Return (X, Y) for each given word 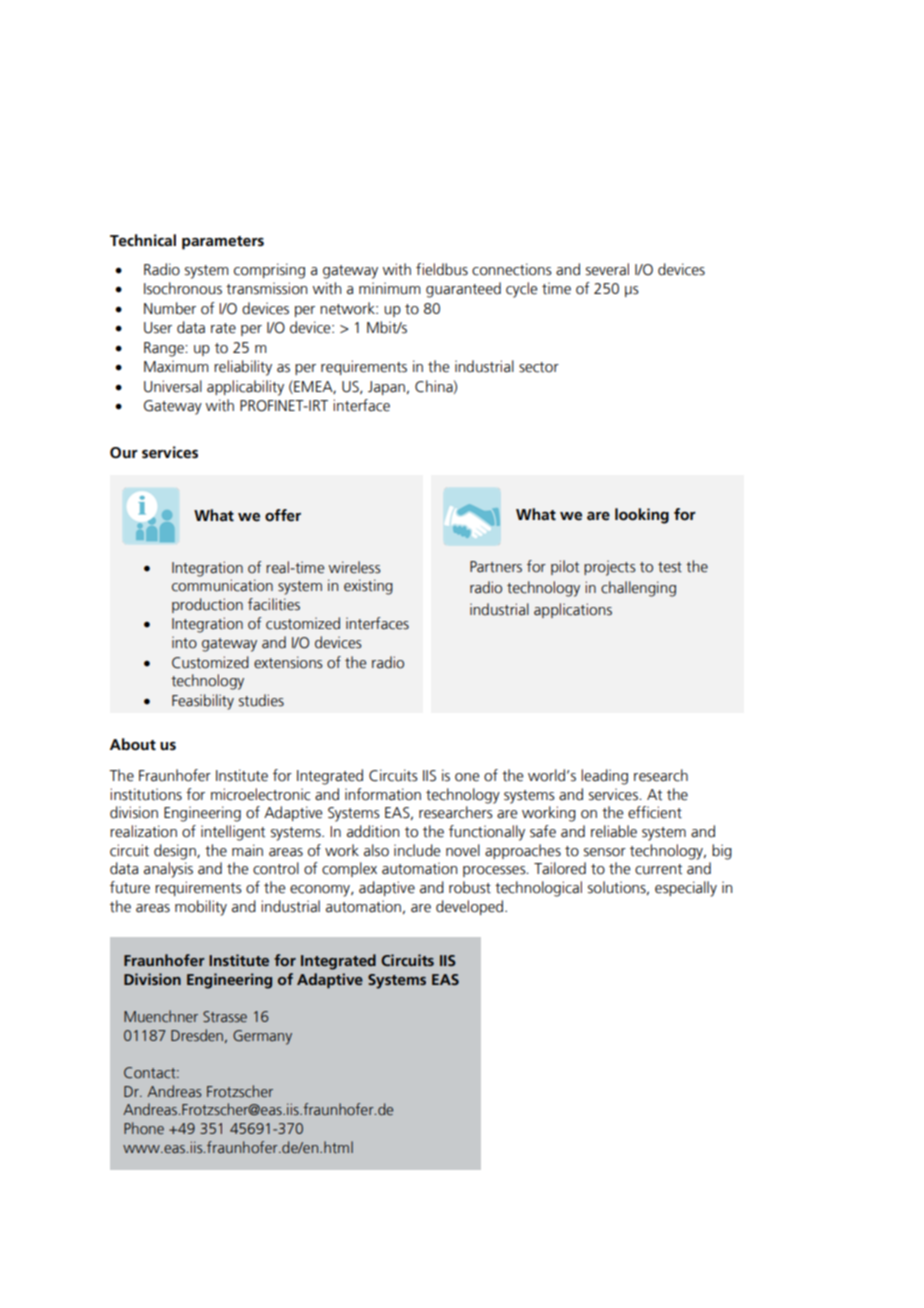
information (383, 794)
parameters (223, 243)
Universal (173, 386)
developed (469, 907)
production (207, 605)
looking (642, 516)
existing (368, 587)
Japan (386, 388)
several (607, 269)
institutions (146, 794)
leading (604, 777)
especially (686, 889)
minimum (389, 288)
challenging (638, 589)
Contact (151, 1072)
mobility (201, 908)
